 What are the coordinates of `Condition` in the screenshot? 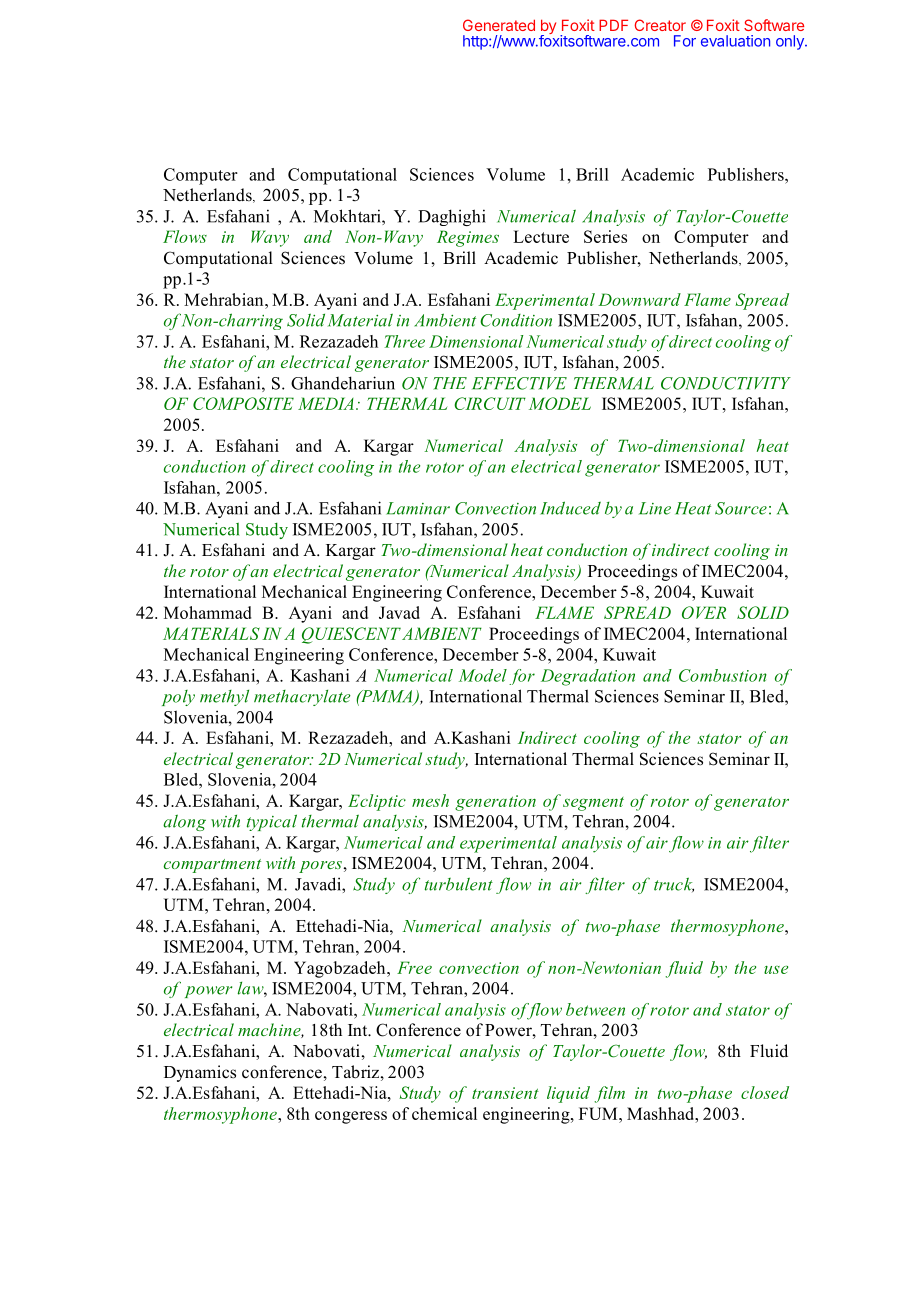 It's located at (516, 320).
